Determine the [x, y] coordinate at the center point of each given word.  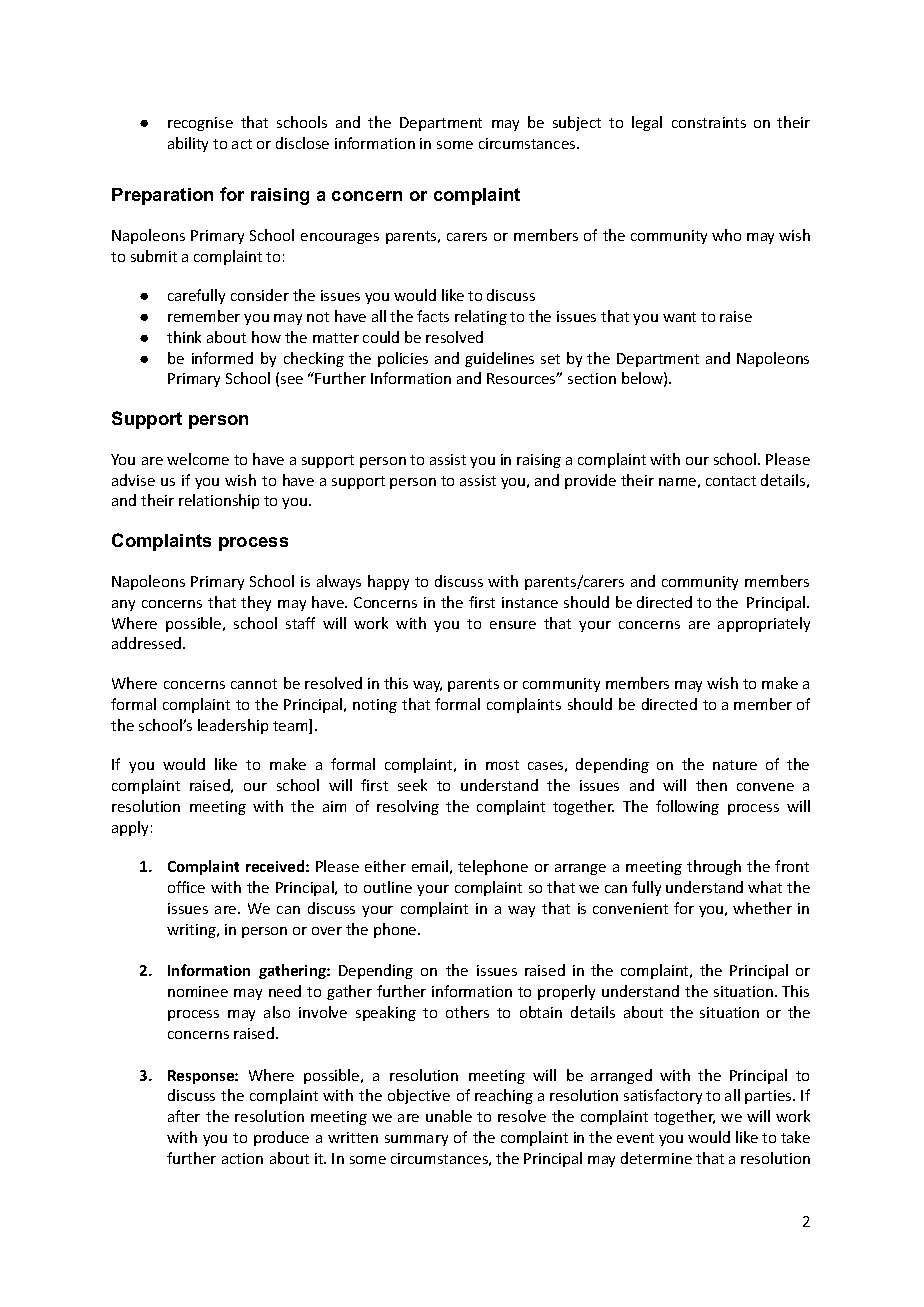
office [186, 887]
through [714, 867]
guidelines [499, 359]
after [184, 1116]
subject [577, 123]
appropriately [764, 624]
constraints [709, 122]
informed [222, 358]
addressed [148, 643]
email [430, 866]
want [679, 317]
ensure [513, 625]
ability [188, 144]
